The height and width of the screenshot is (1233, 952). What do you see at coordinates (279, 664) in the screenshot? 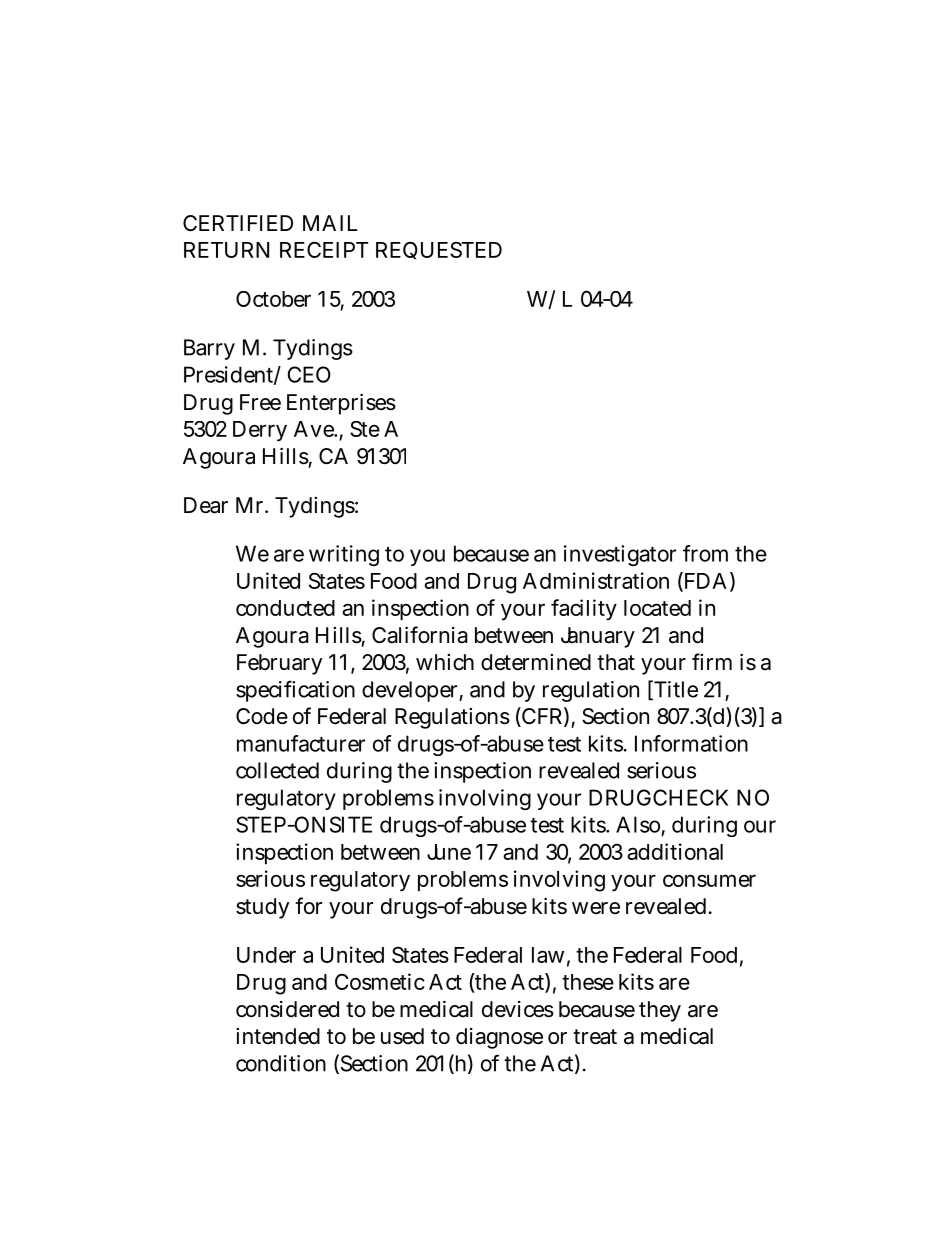
I see `February` at bounding box center [279, 664].
